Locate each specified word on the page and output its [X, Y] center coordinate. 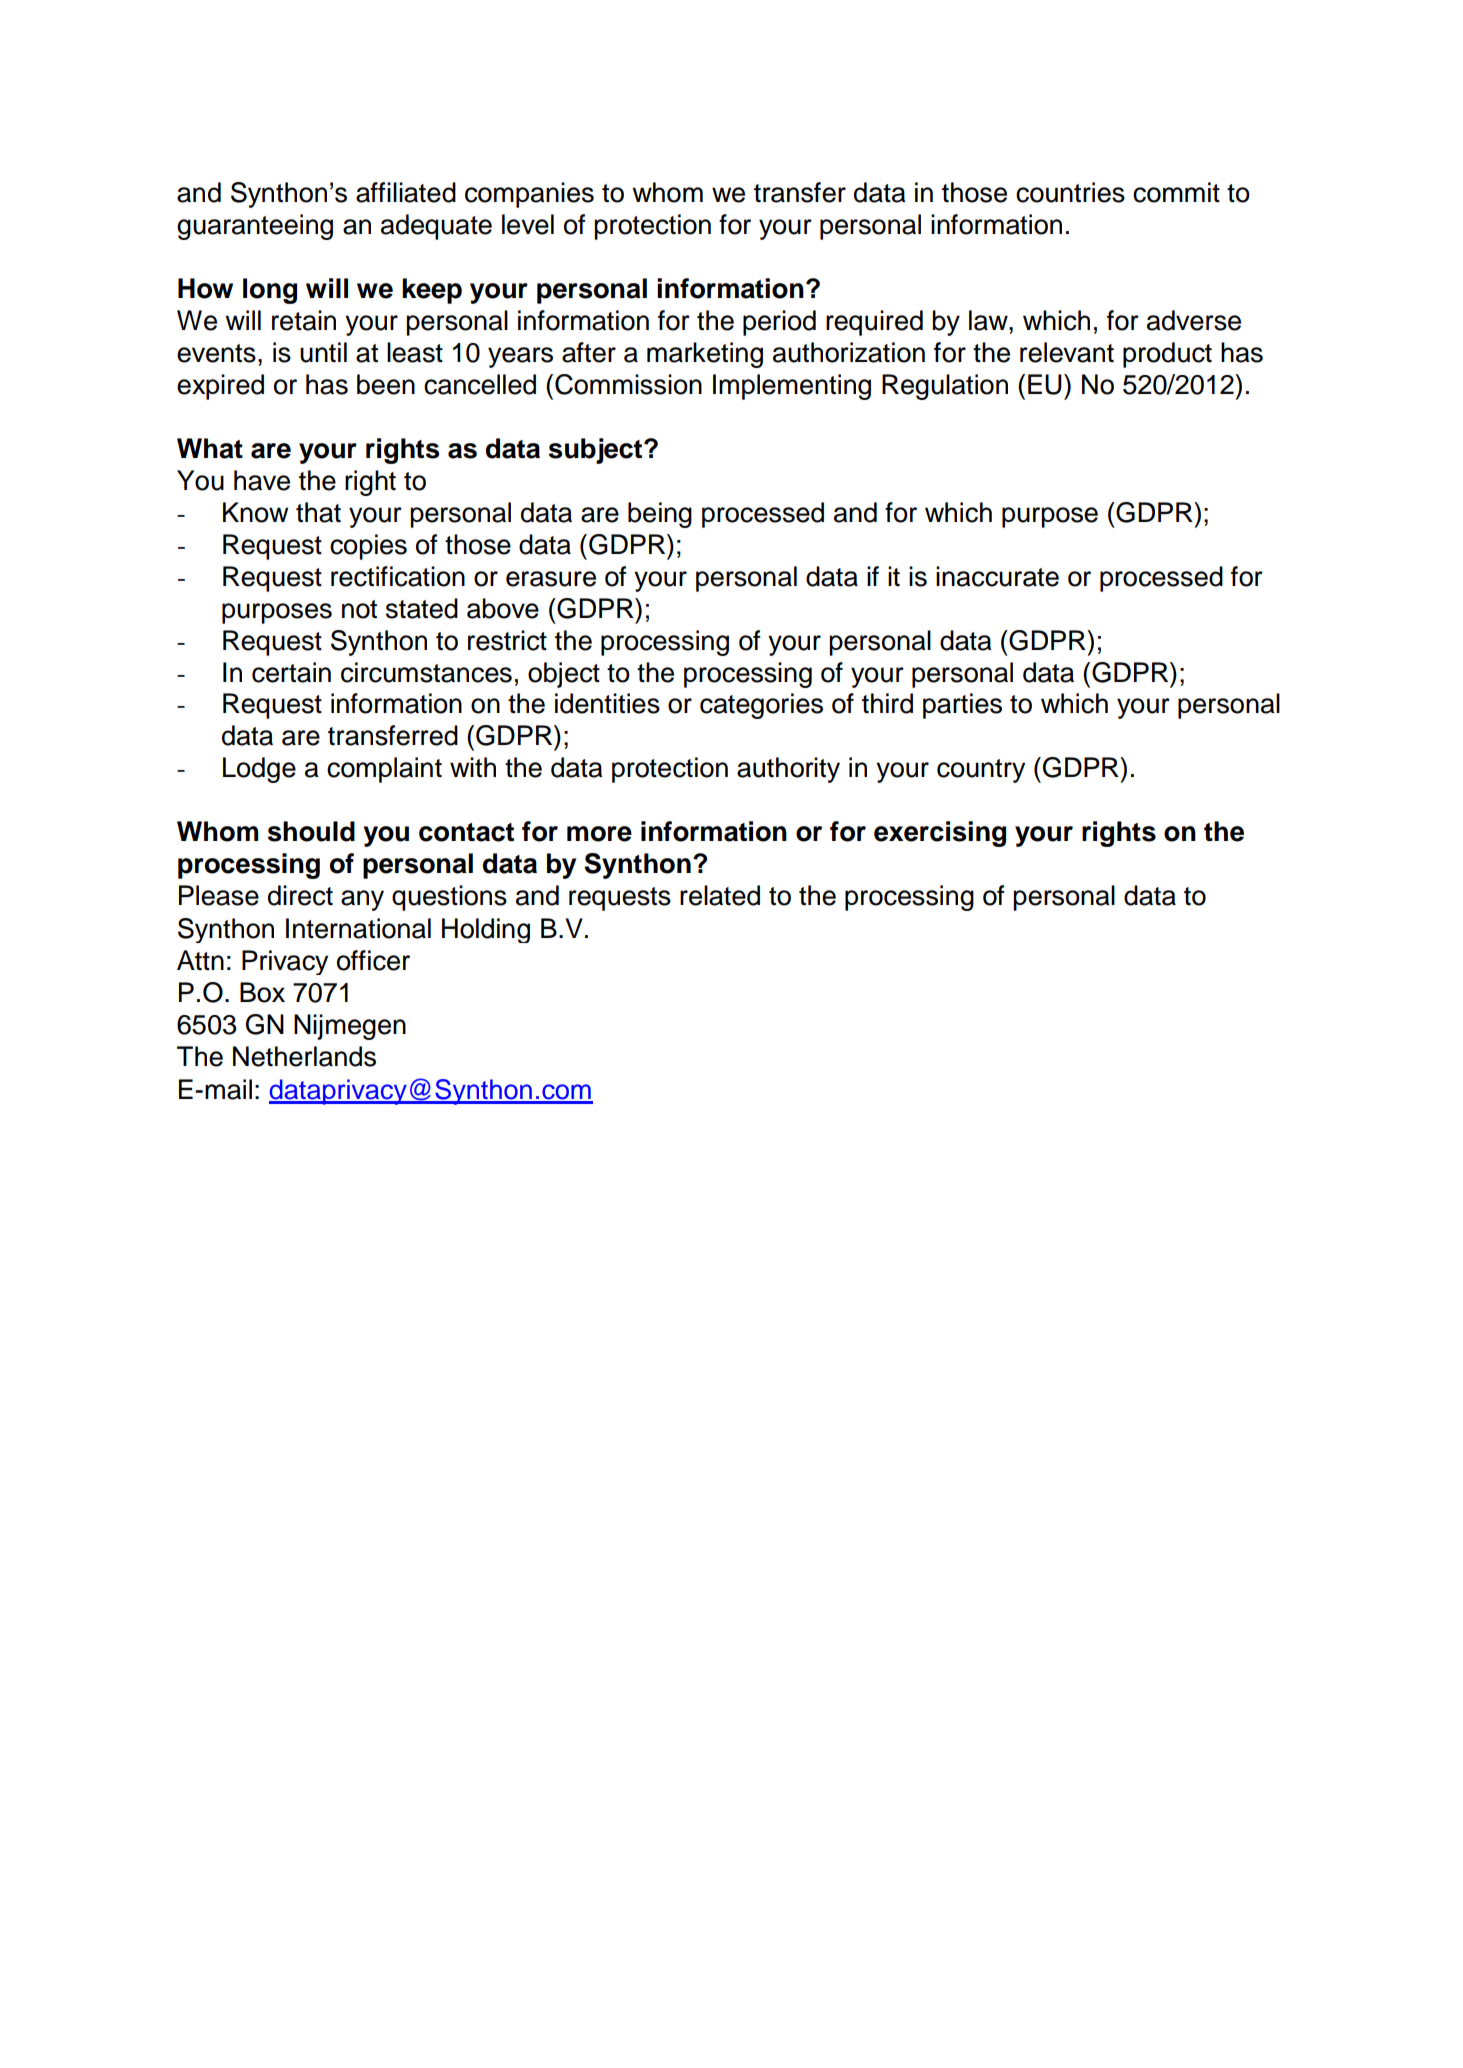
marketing [705, 355]
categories [761, 706]
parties [962, 706]
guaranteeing [255, 227]
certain [291, 672]
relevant [1067, 352]
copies [368, 547]
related [720, 895]
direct [300, 895]
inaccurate [997, 576]
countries [1070, 192]
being [660, 515]
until [323, 352]
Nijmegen [350, 1027]
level [528, 224]
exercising [940, 834]
